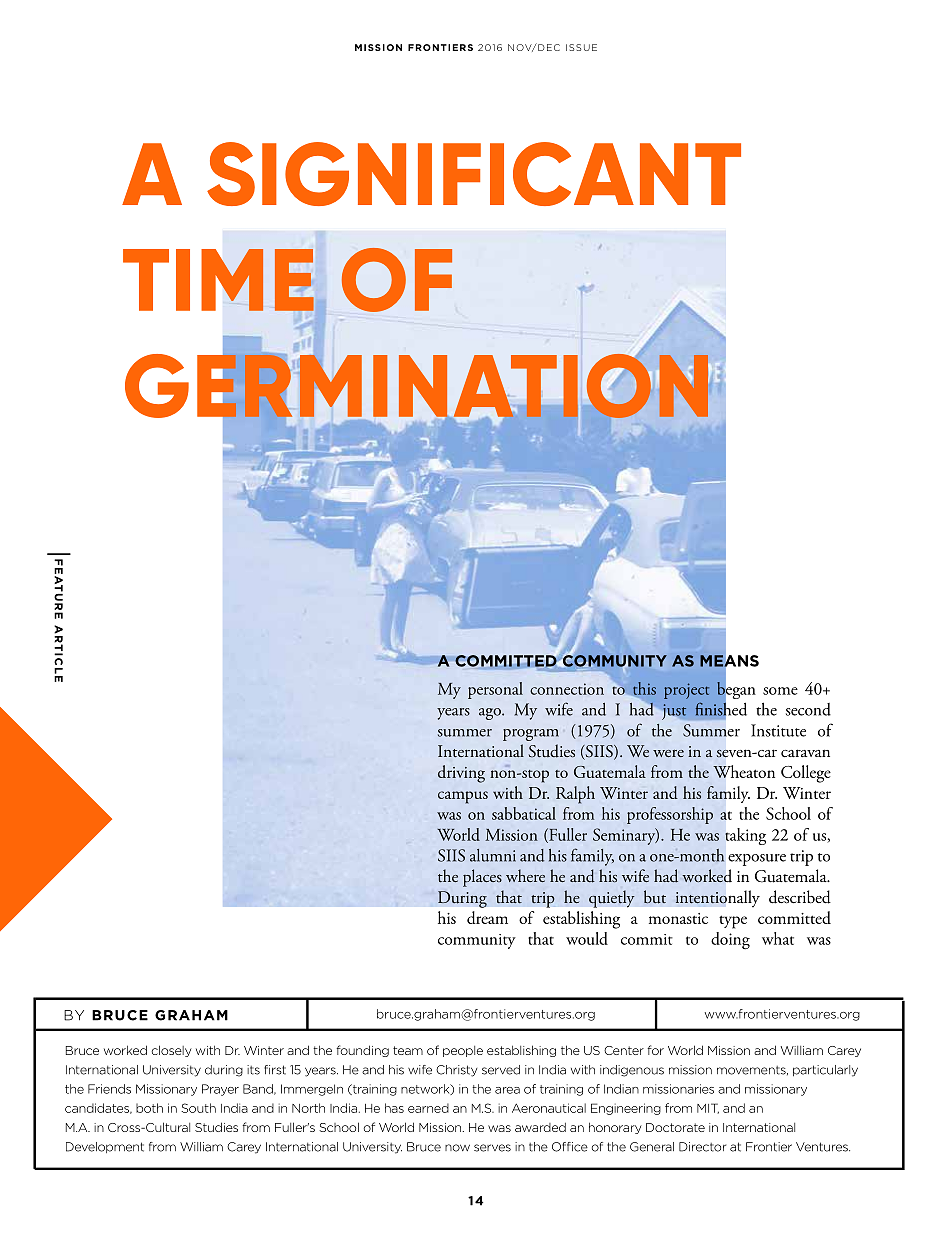 The height and width of the screenshot is (1241, 952). Describe the element at coordinates (702, 1147) in the screenshot. I see `Director` at that location.
